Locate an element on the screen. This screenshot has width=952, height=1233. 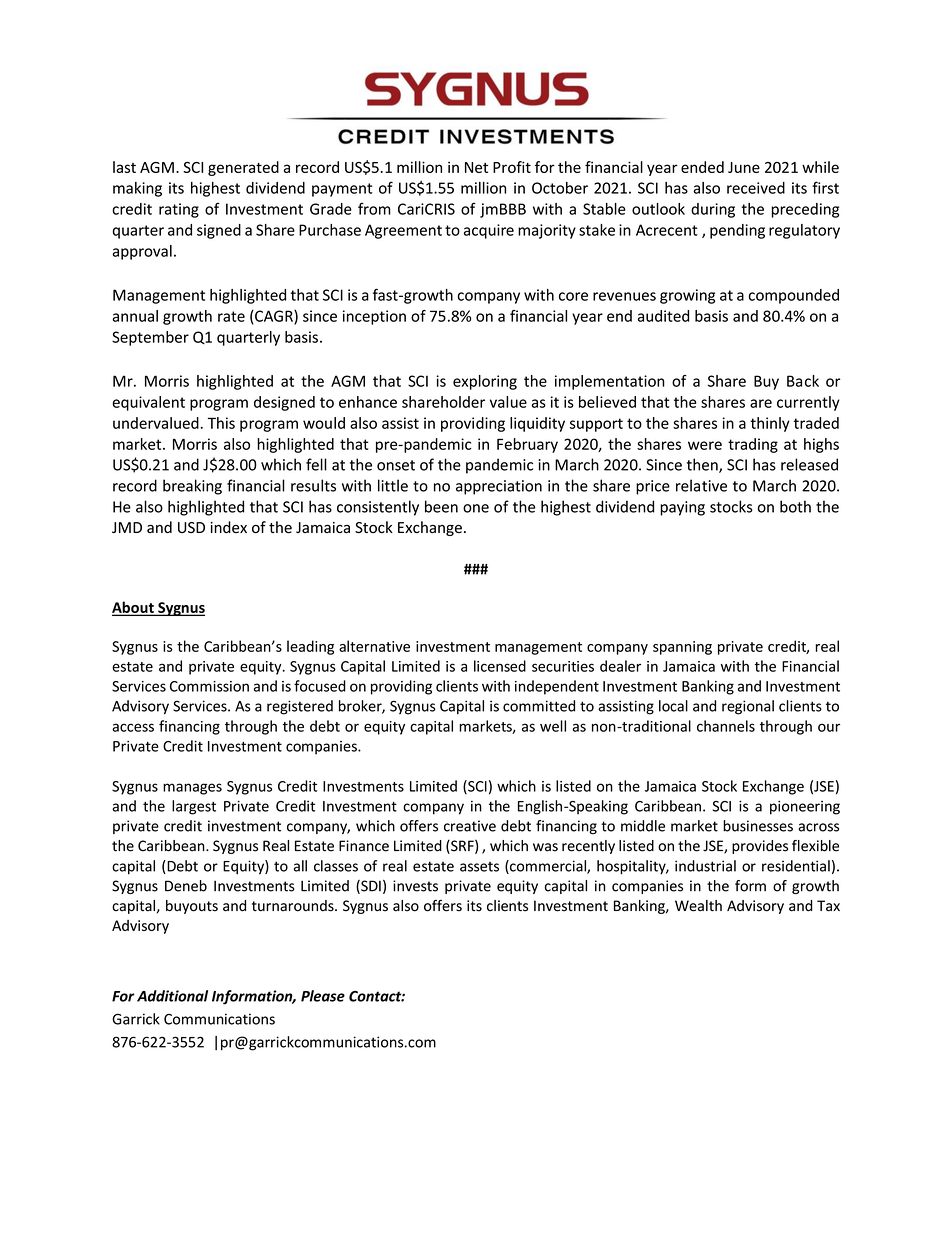
Net is located at coordinates (476, 167).
